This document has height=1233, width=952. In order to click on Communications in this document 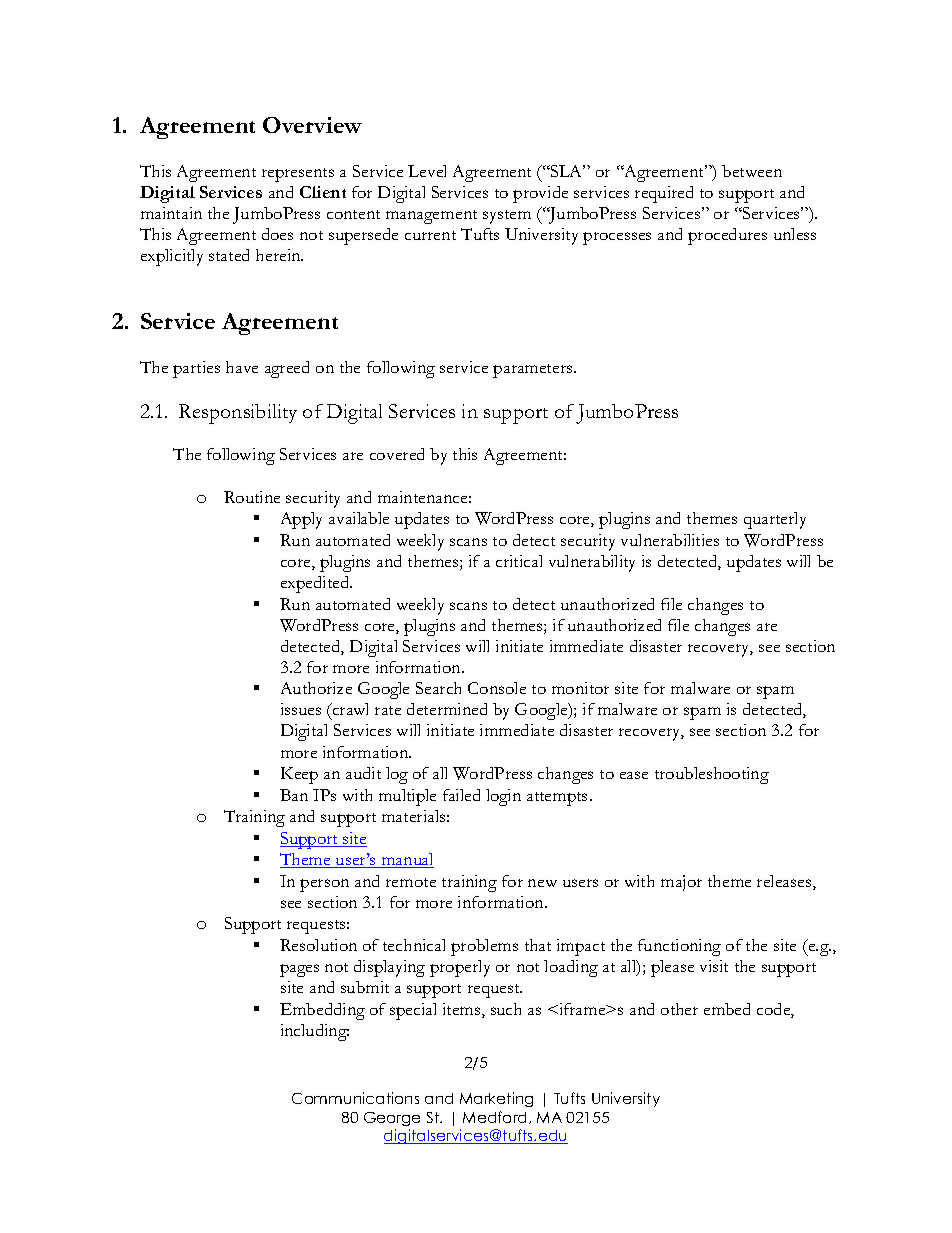, I will do `click(355, 1098)`.
